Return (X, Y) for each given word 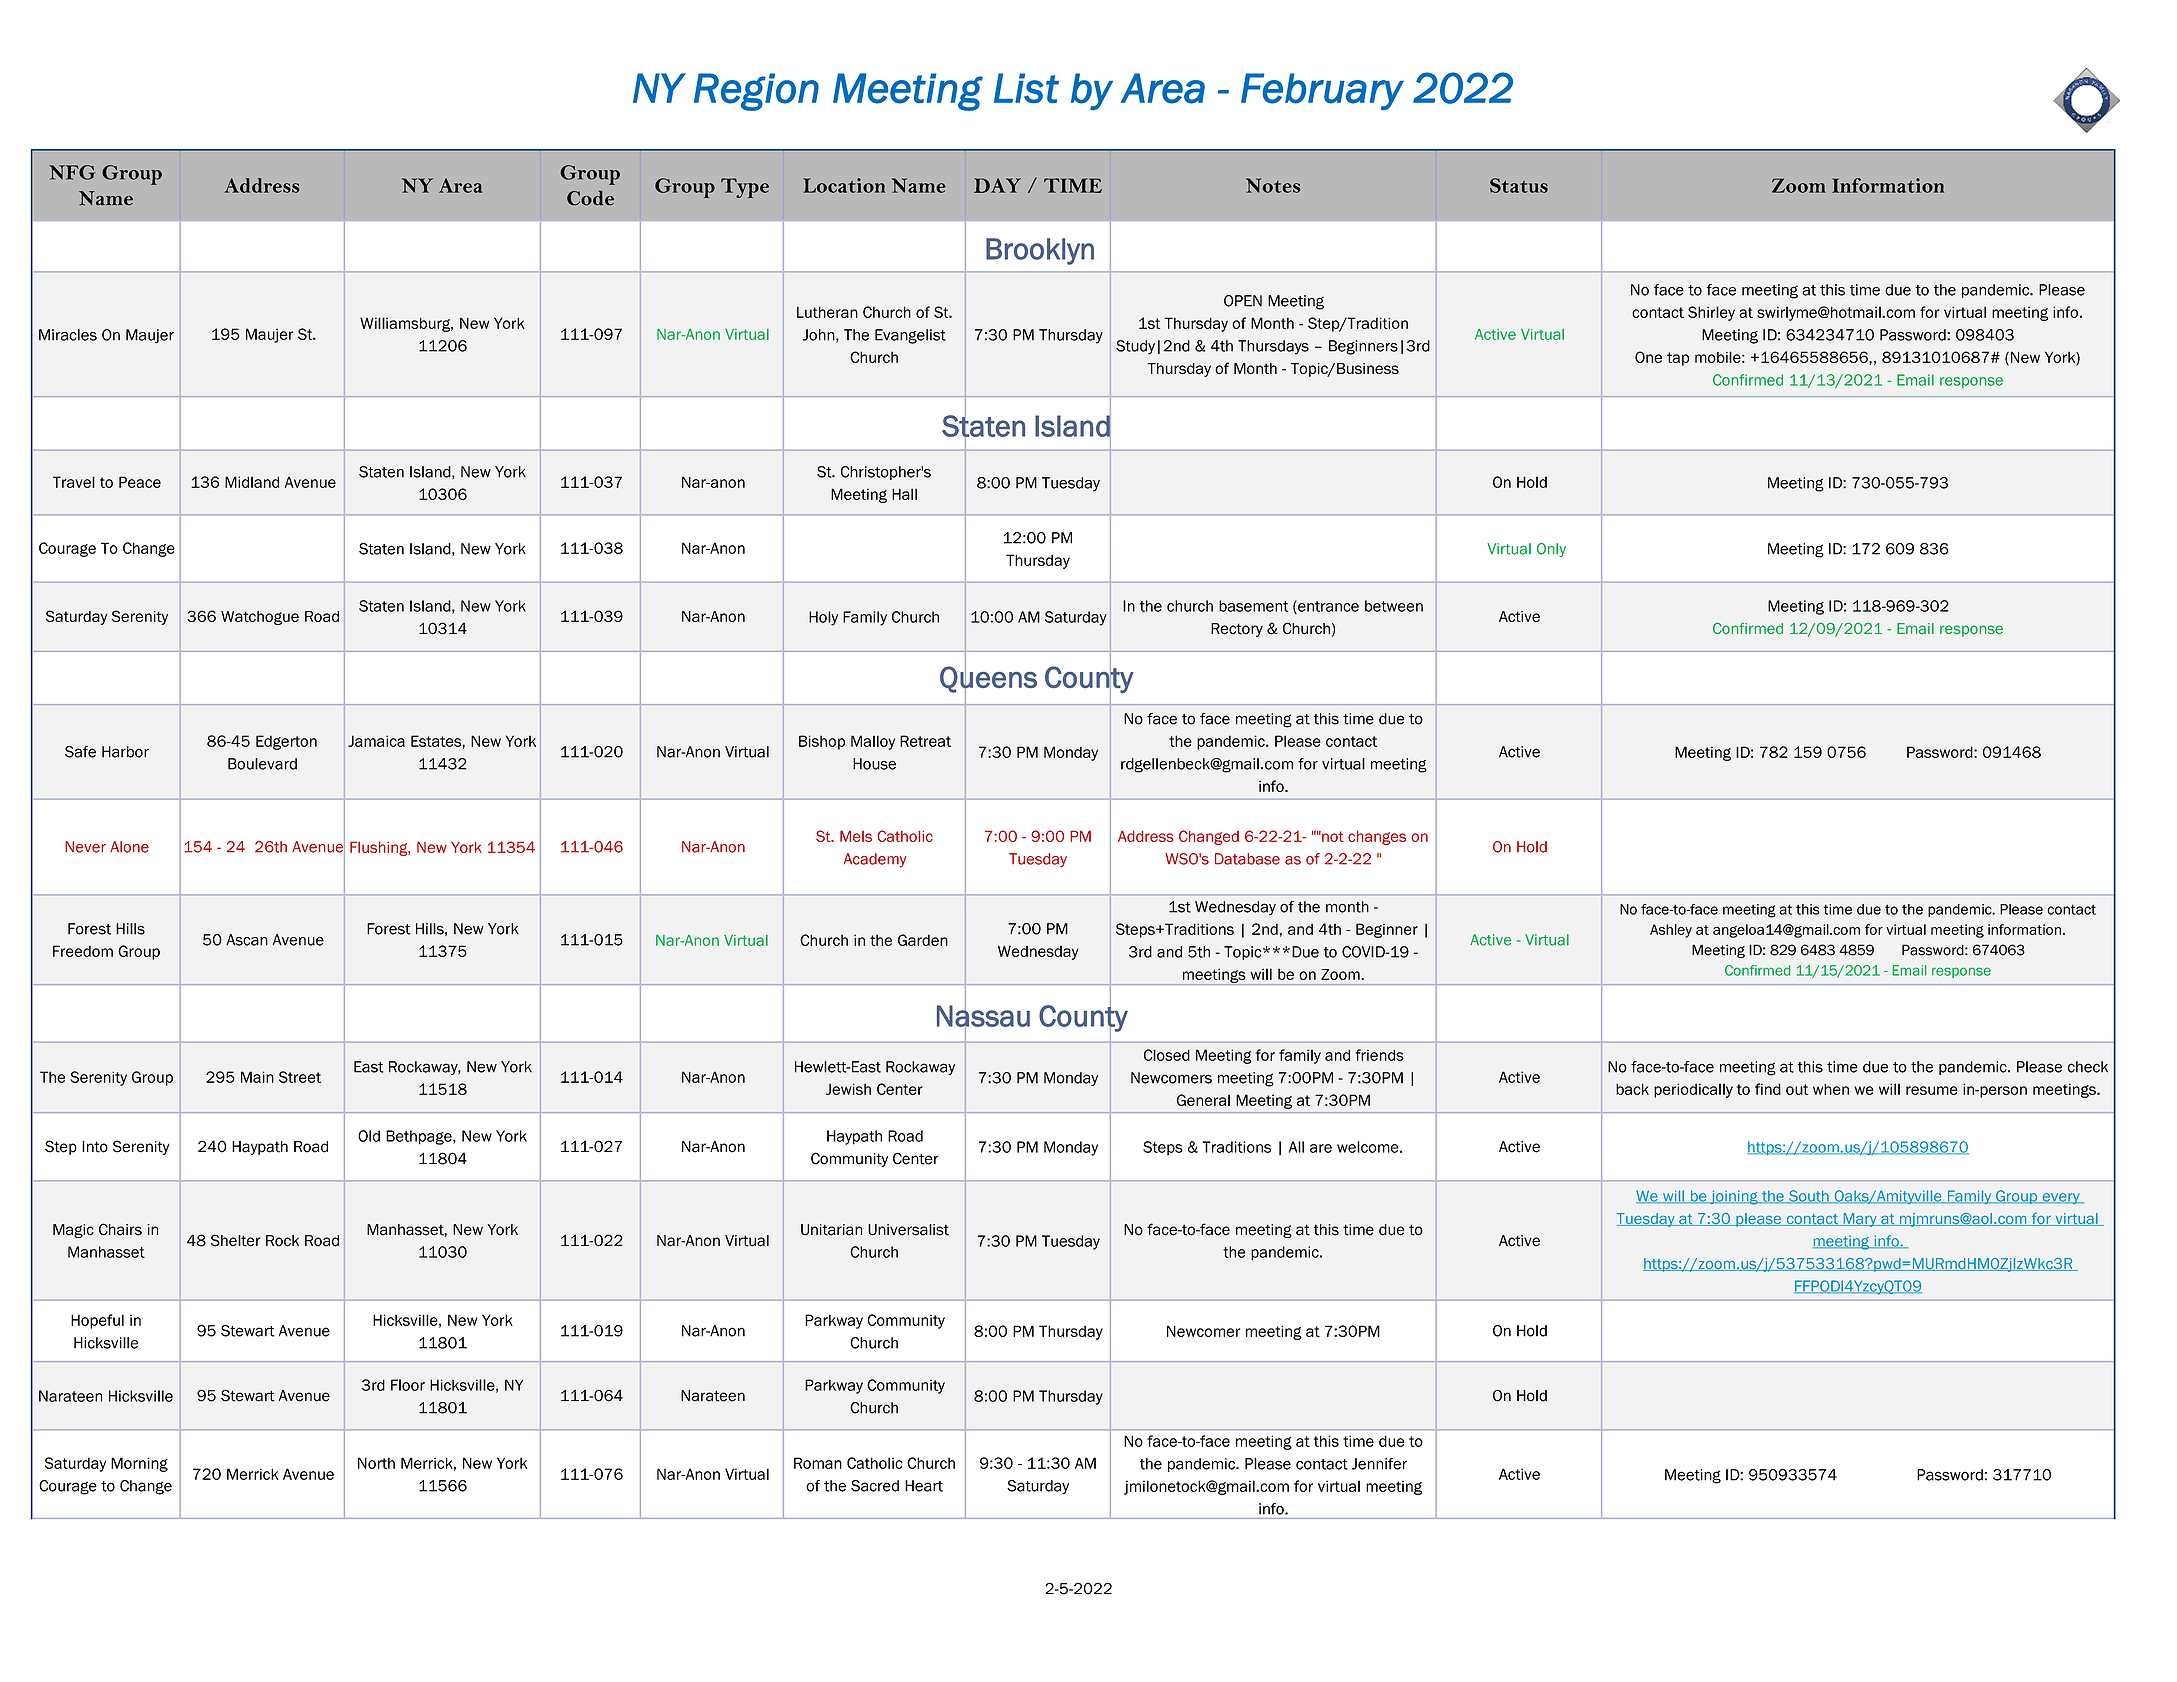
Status (1519, 185)
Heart (924, 1486)
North (376, 1463)
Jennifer (1379, 1464)
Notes (1273, 185)
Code (590, 198)
